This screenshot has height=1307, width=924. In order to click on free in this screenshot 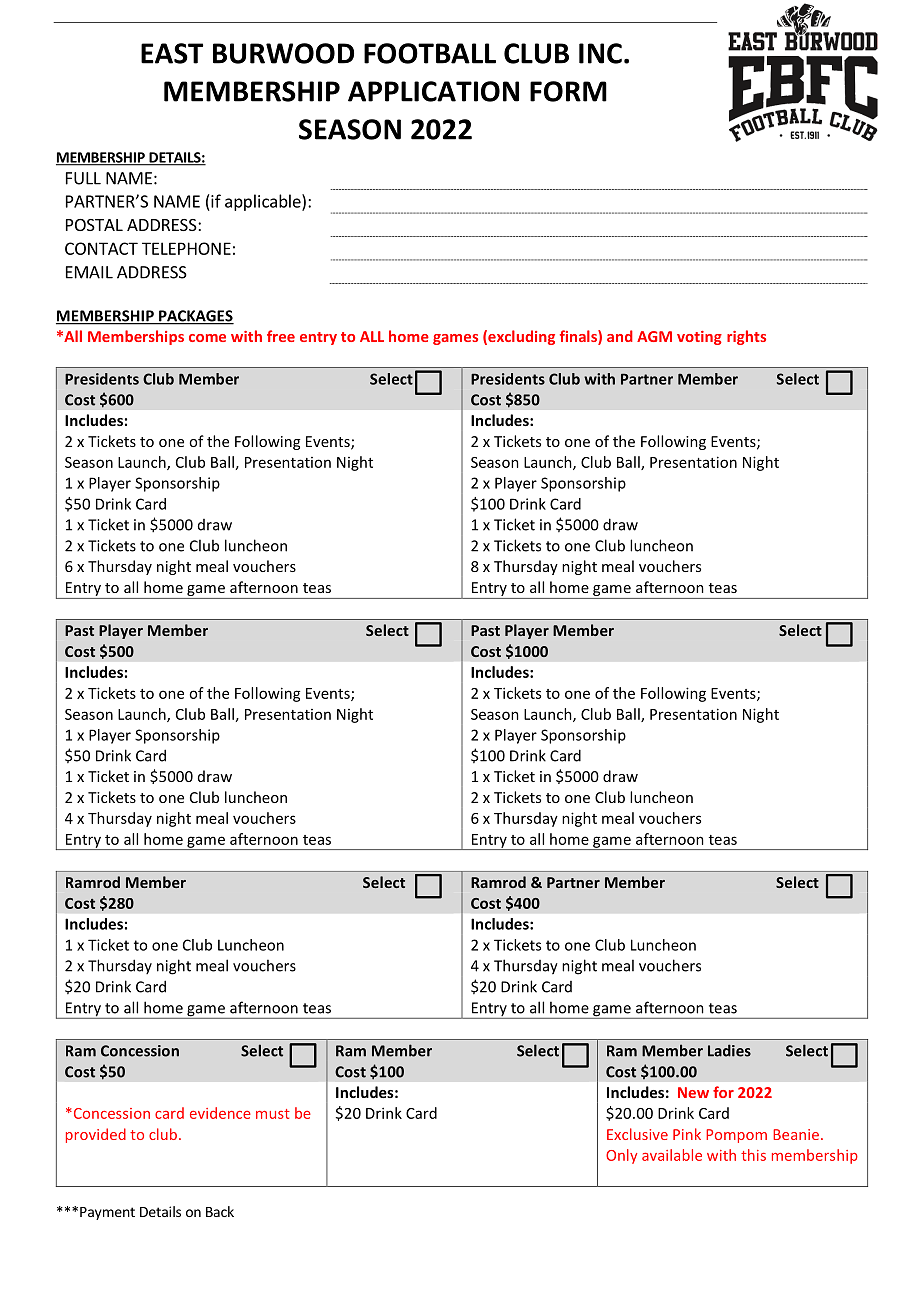, I will do `click(281, 336)`.
